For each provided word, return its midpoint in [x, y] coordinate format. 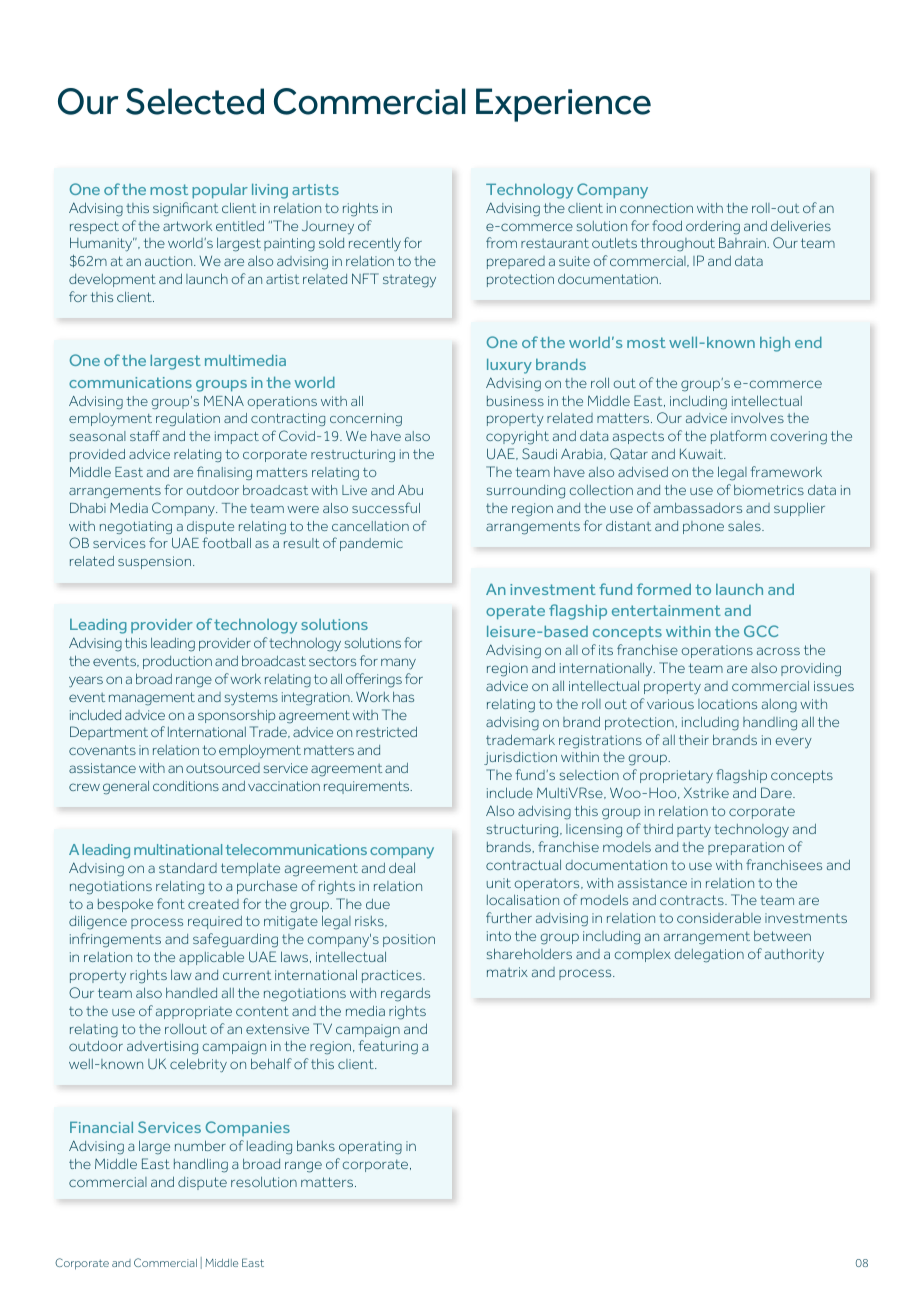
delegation [709, 956]
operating [370, 1148]
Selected [195, 101]
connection [656, 208]
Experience [563, 105]
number [200, 1145]
